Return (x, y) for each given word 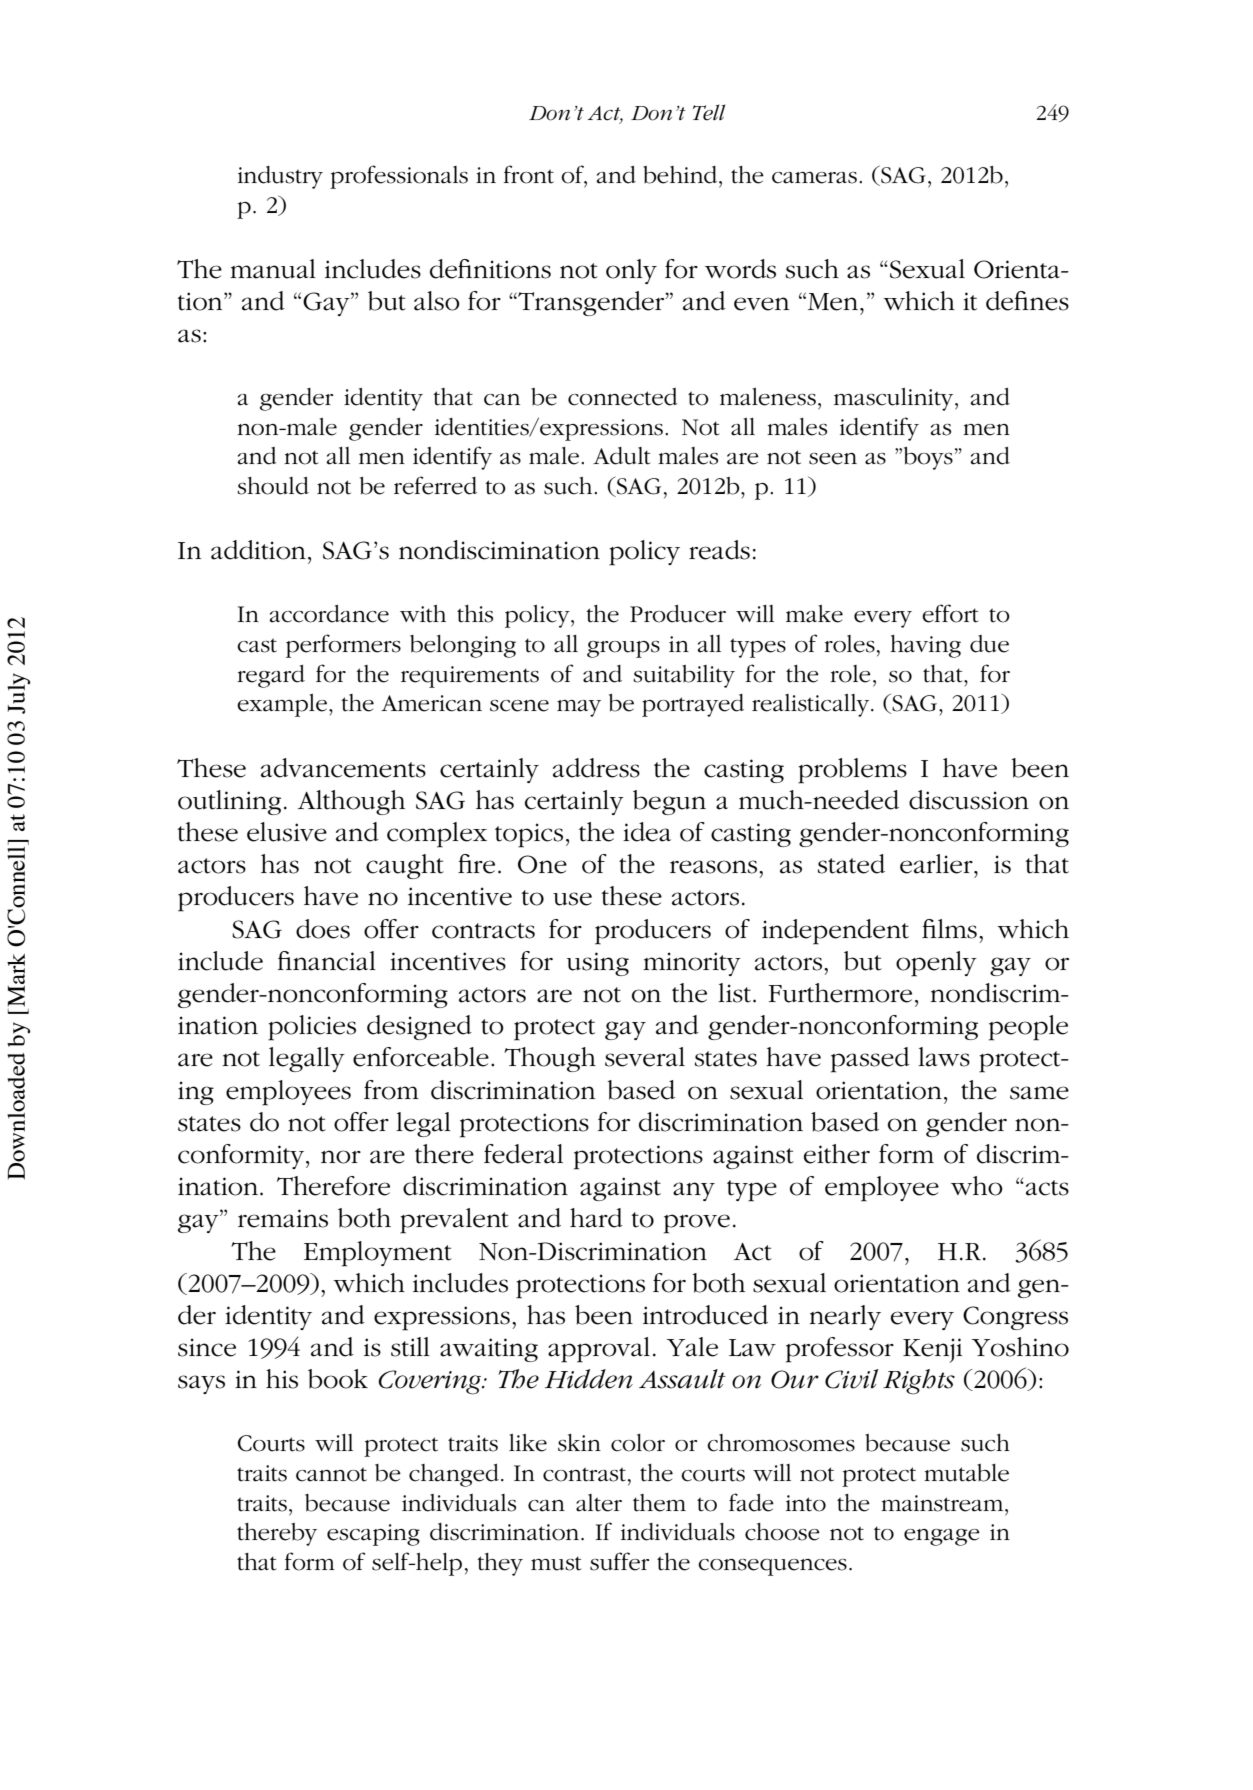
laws (944, 1057)
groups (623, 649)
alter (599, 1503)
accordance (329, 614)
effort (950, 613)
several (645, 1057)
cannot (331, 1474)
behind (681, 175)
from (391, 1090)
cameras (814, 178)
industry (280, 177)
